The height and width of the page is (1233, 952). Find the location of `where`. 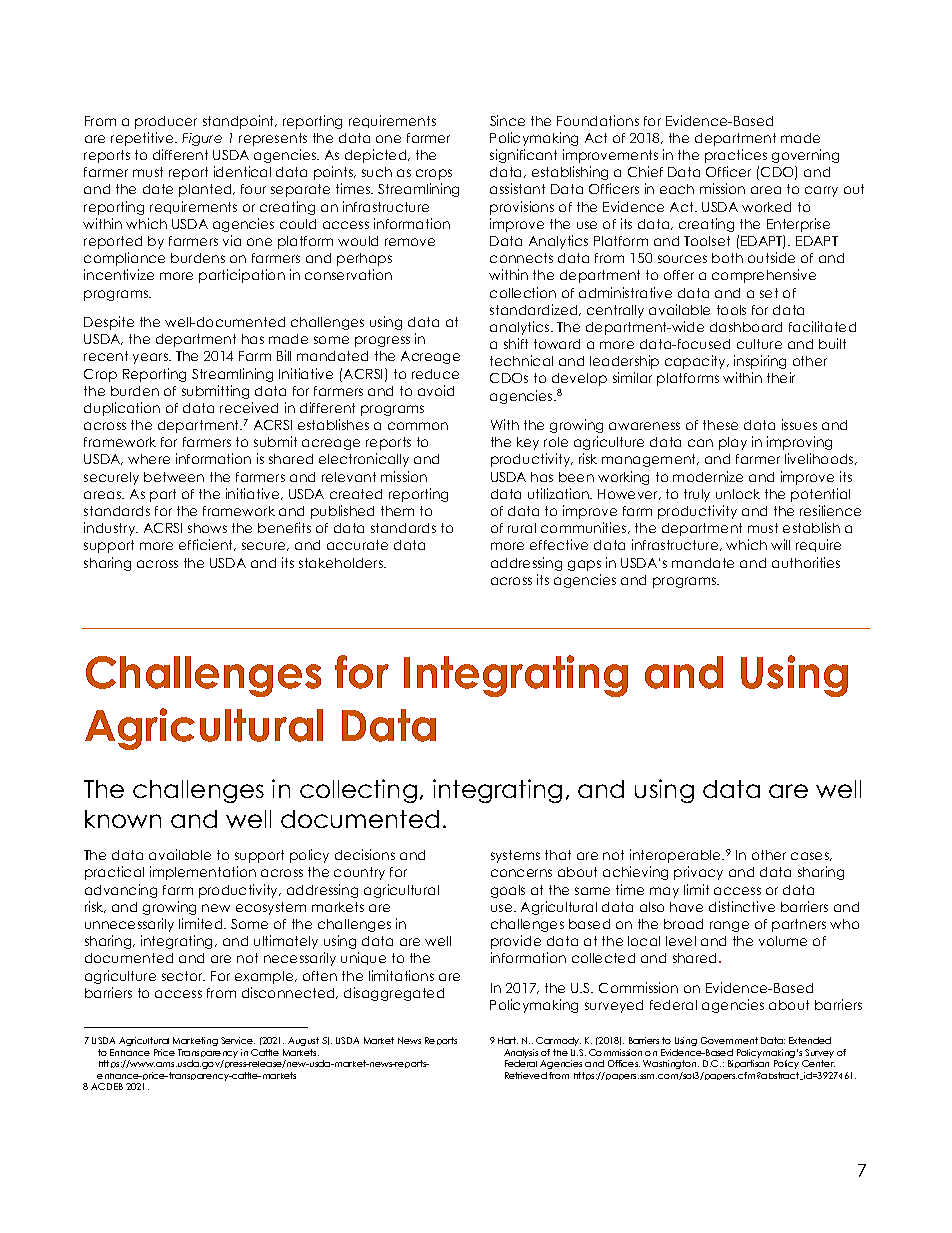

where is located at coordinates (149, 459).
